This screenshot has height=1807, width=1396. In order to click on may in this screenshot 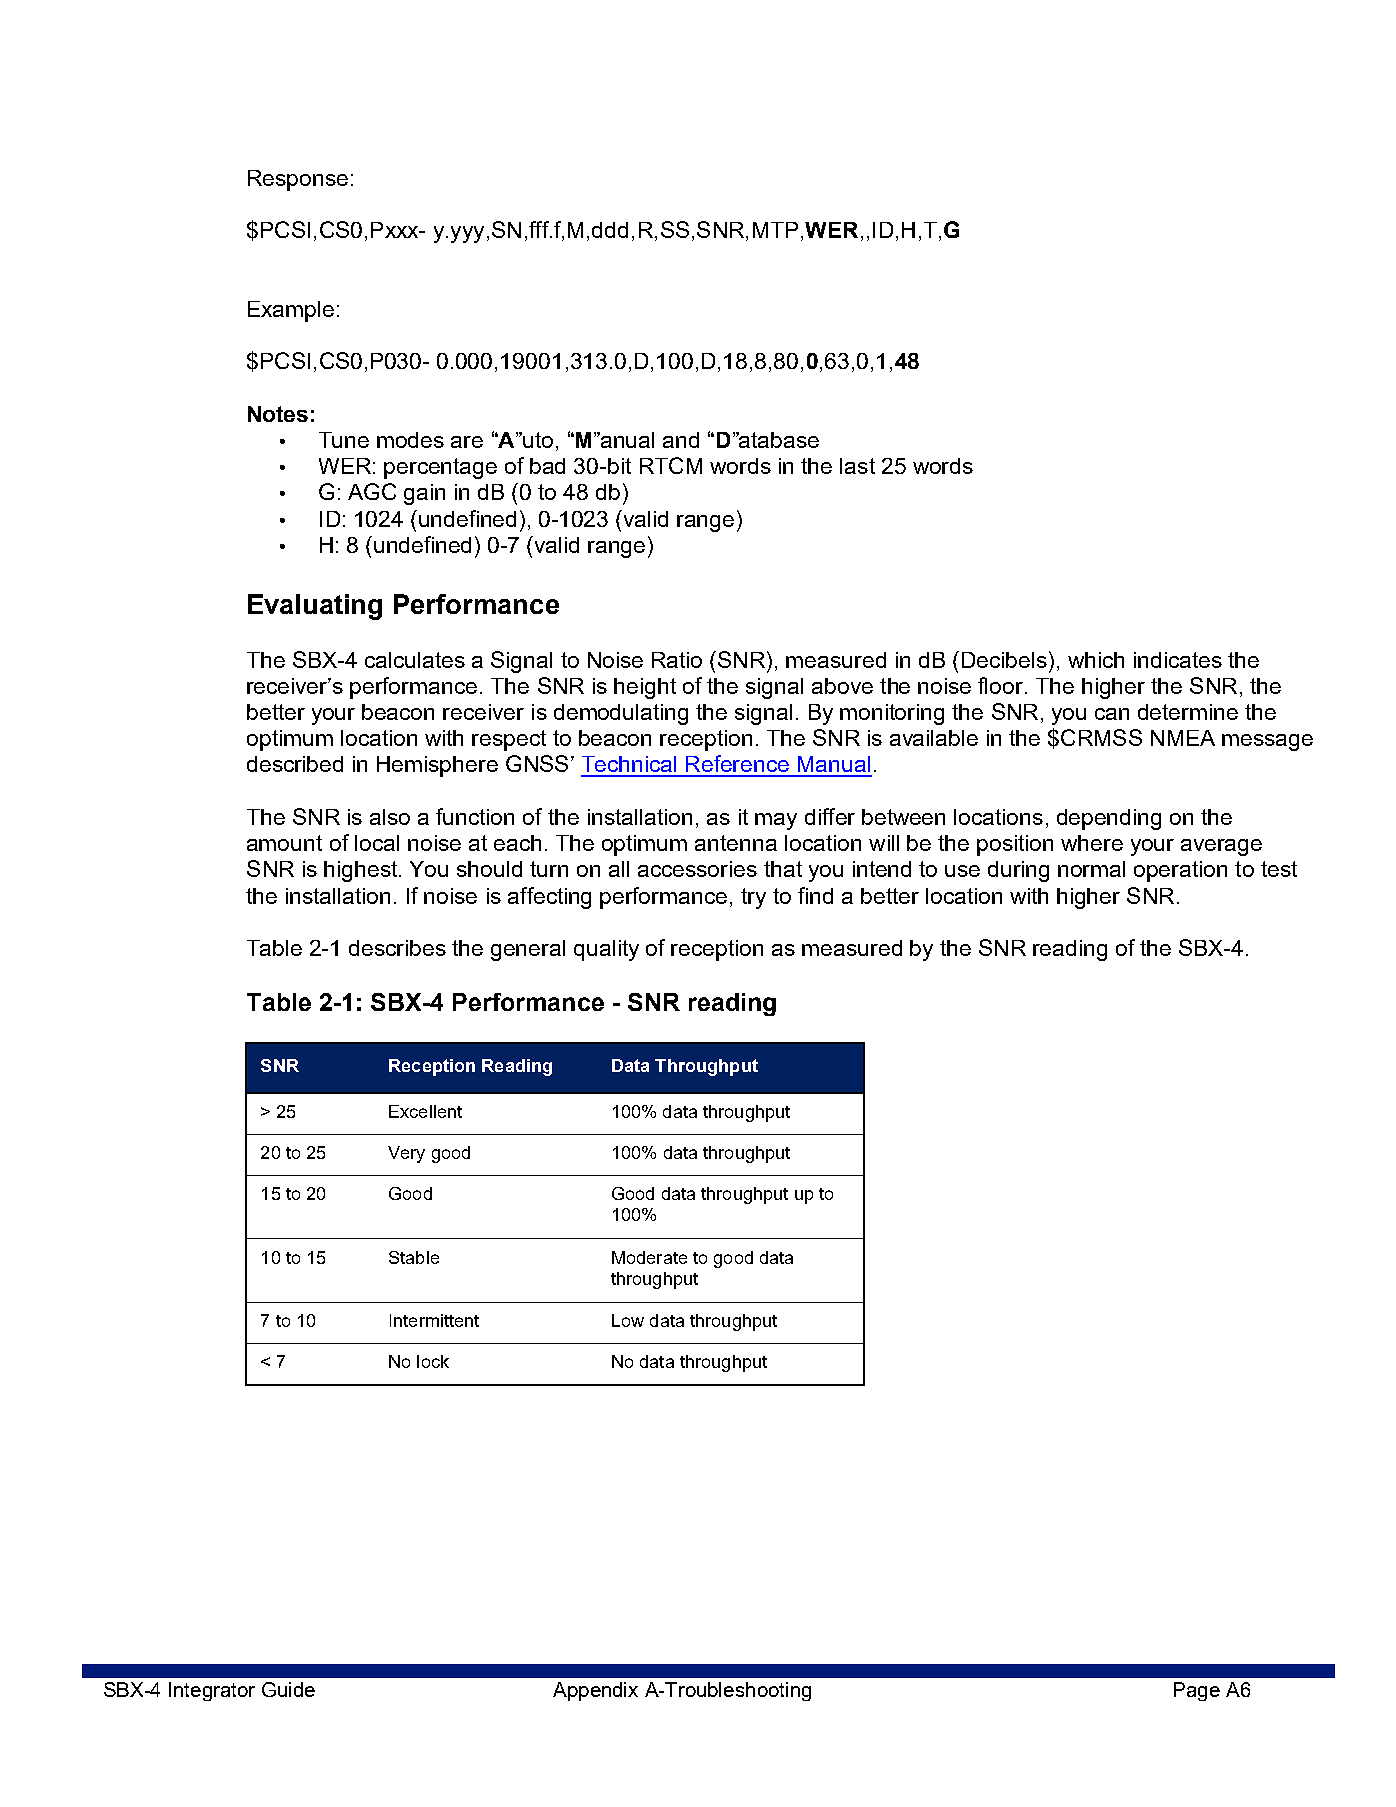, I will do `click(776, 821)`.
